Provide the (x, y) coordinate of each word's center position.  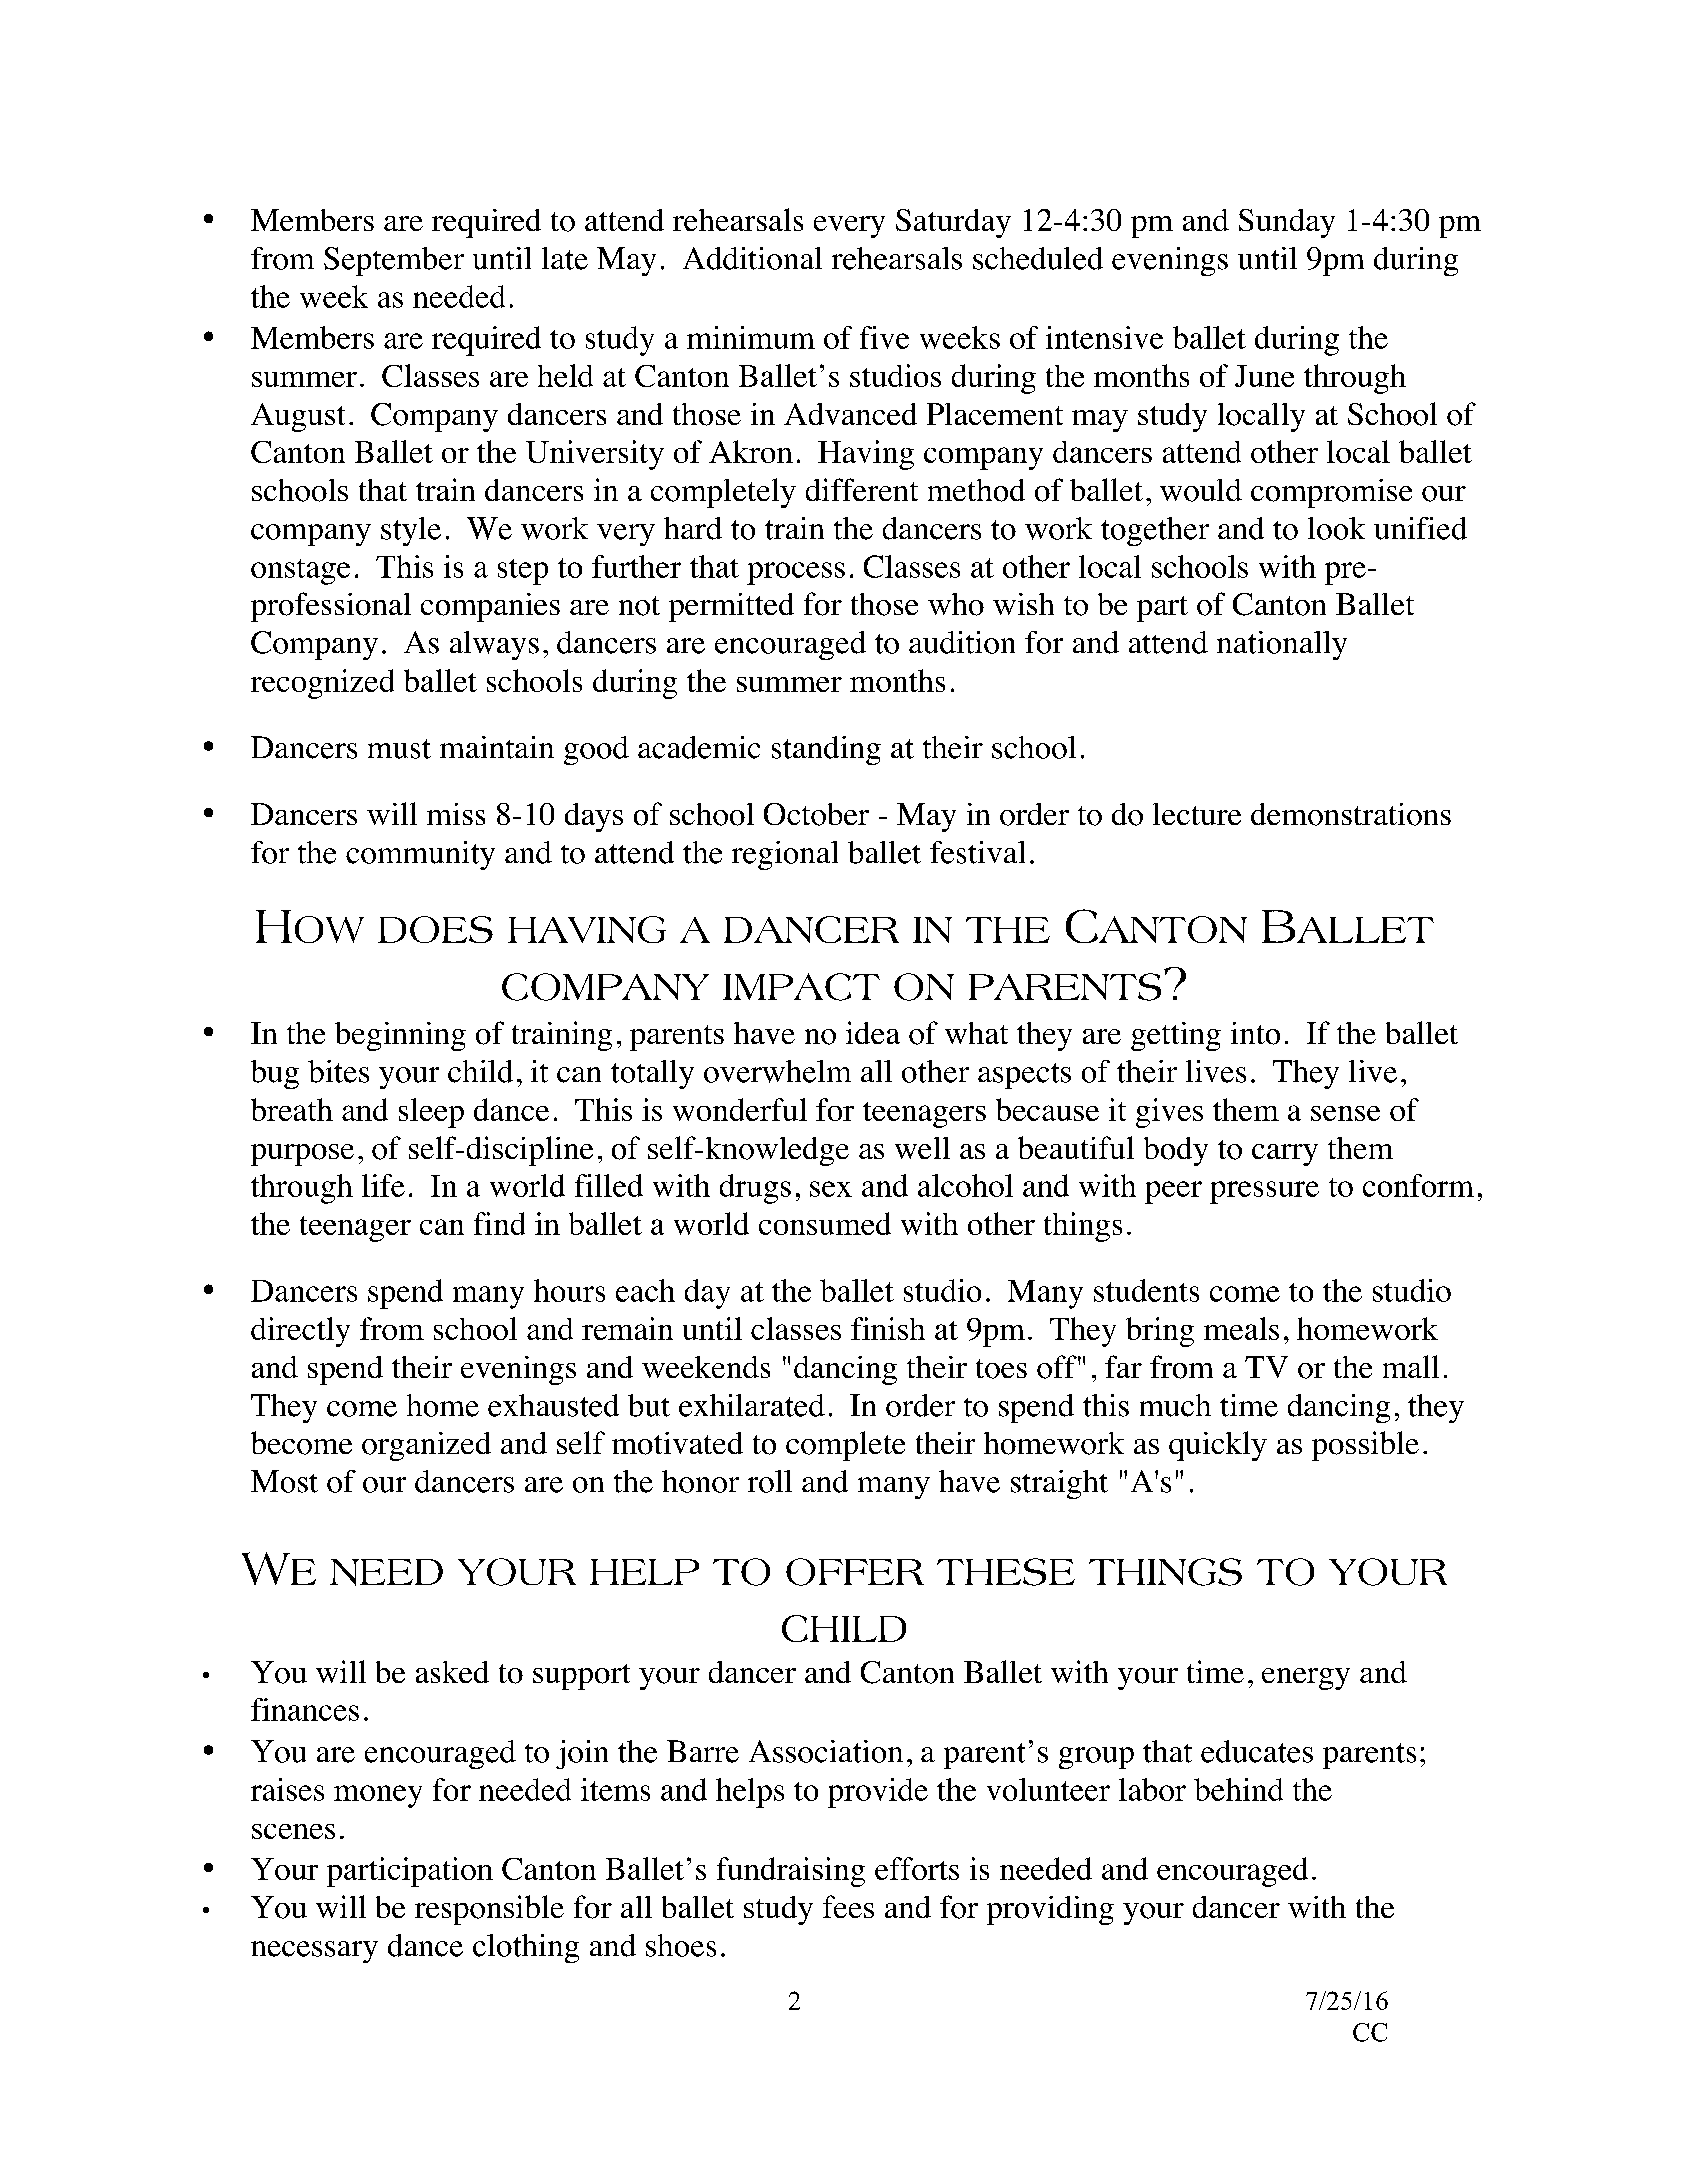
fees (848, 1906)
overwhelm (777, 1071)
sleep (431, 1113)
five (884, 337)
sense (1345, 1113)
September (394, 261)
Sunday (1287, 223)
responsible (489, 1910)
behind (1238, 1789)
